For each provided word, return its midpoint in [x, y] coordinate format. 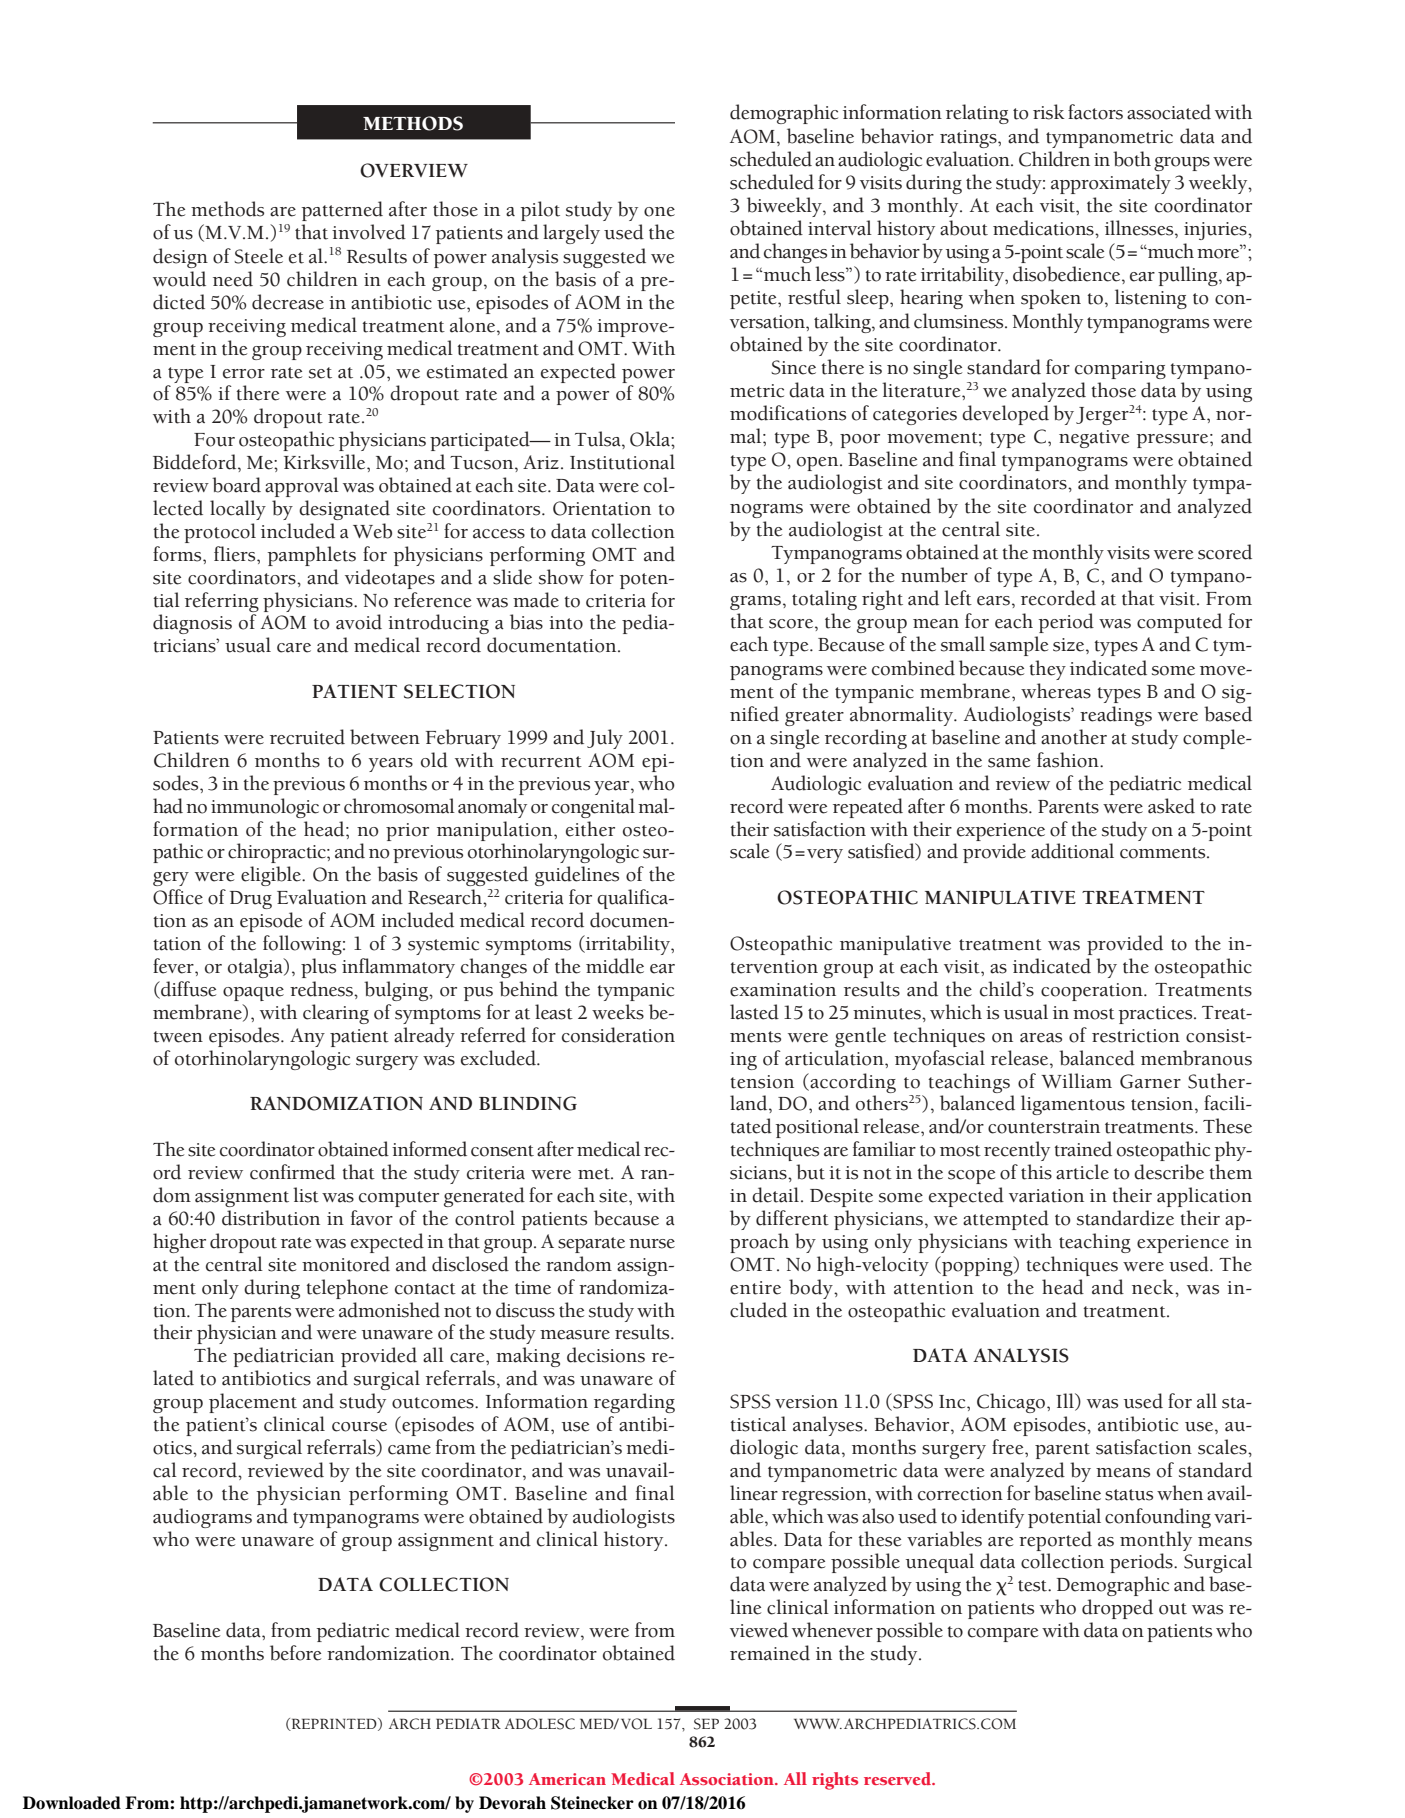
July [605, 739]
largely [571, 234]
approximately [1111, 184]
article [1082, 1172]
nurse [652, 1244]
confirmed [292, 1172]
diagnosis [192, 624]
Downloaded [72, 1803]
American [567, 1779]
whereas [1056, 691]
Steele [258, 256]
